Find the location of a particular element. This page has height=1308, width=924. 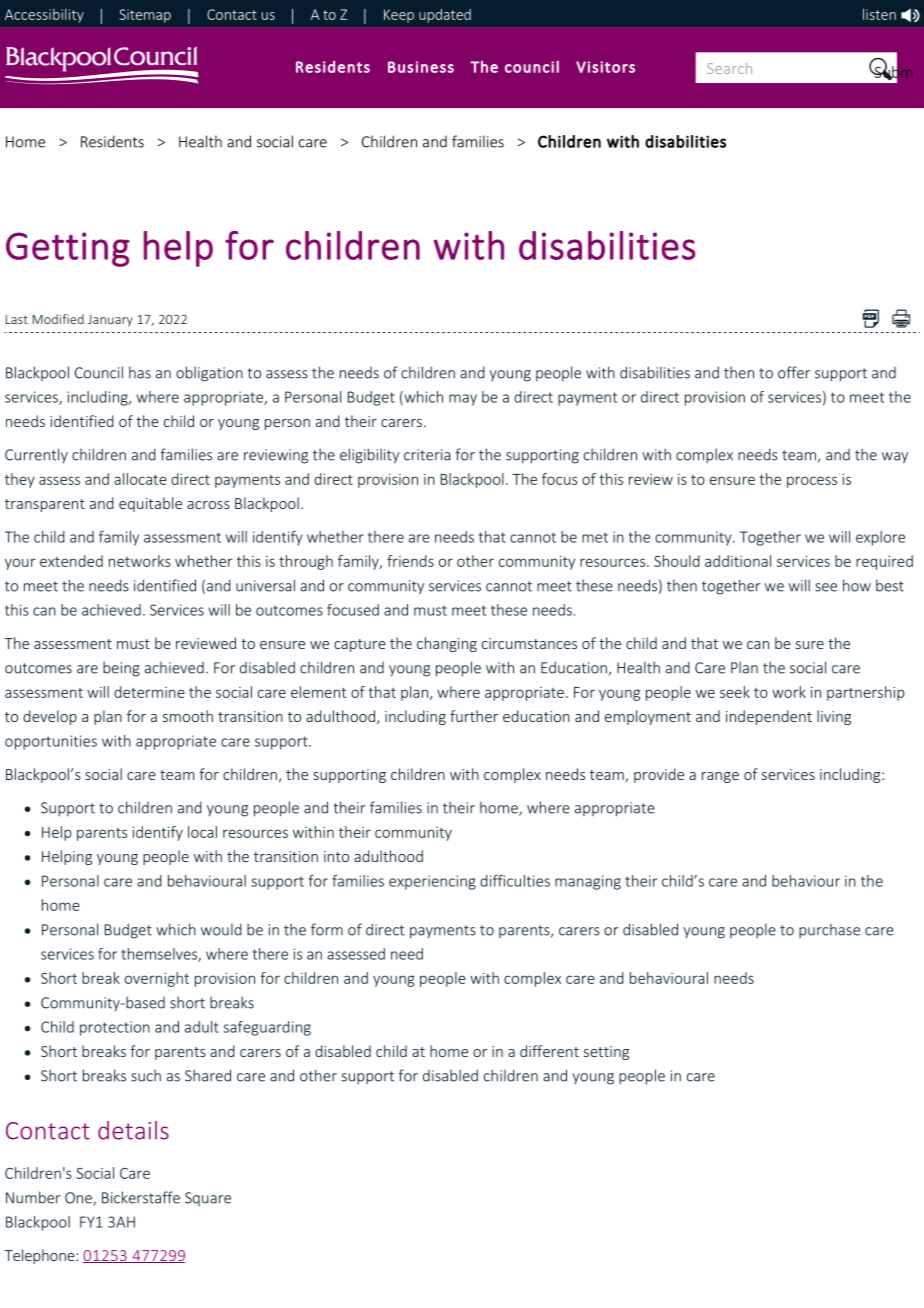

Business is located at coordinates (421, 67).
